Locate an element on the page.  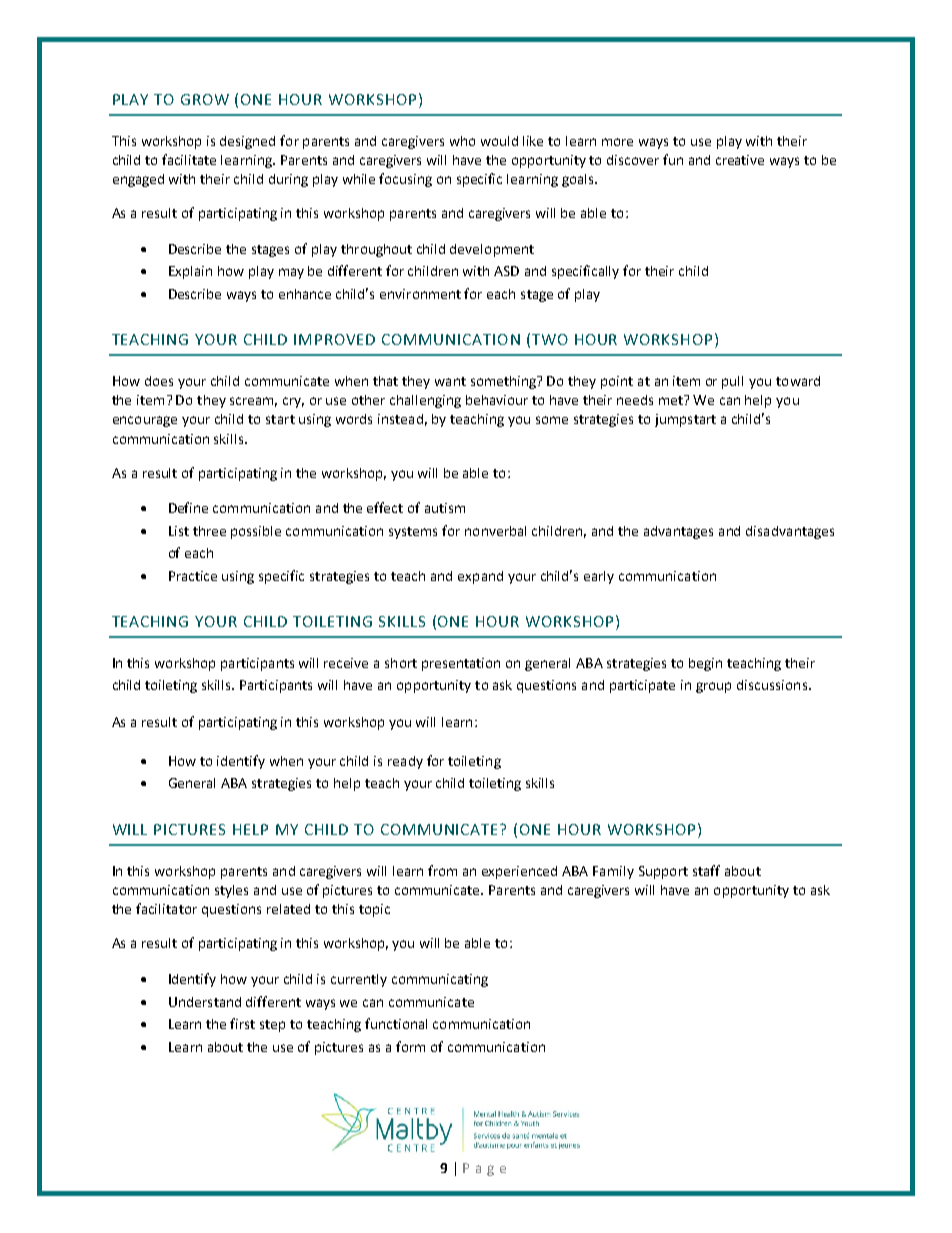
creative is located at coordinates (740, 160).
